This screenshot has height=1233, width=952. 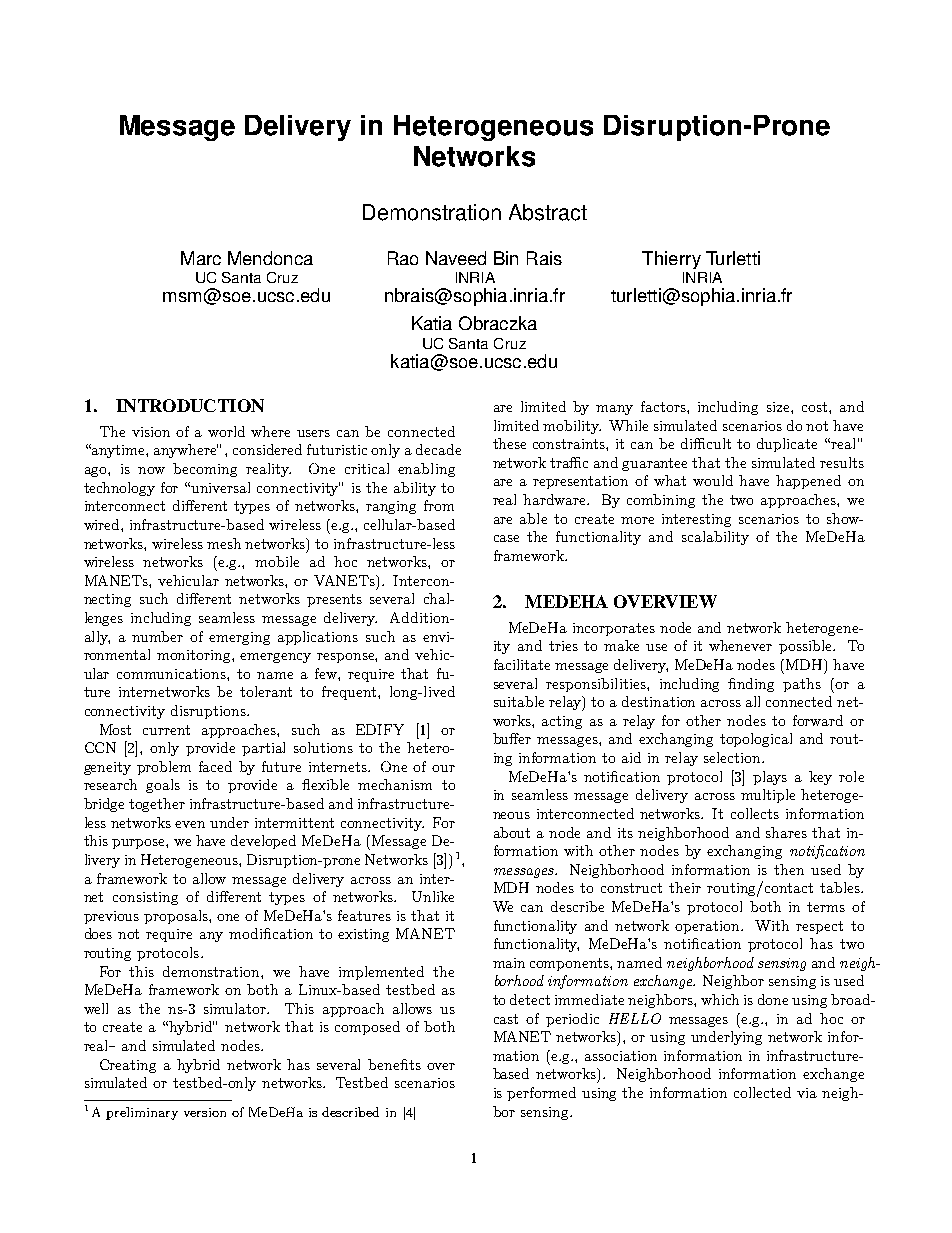 I want to click on Naveed, so click(x=456, y=258).
